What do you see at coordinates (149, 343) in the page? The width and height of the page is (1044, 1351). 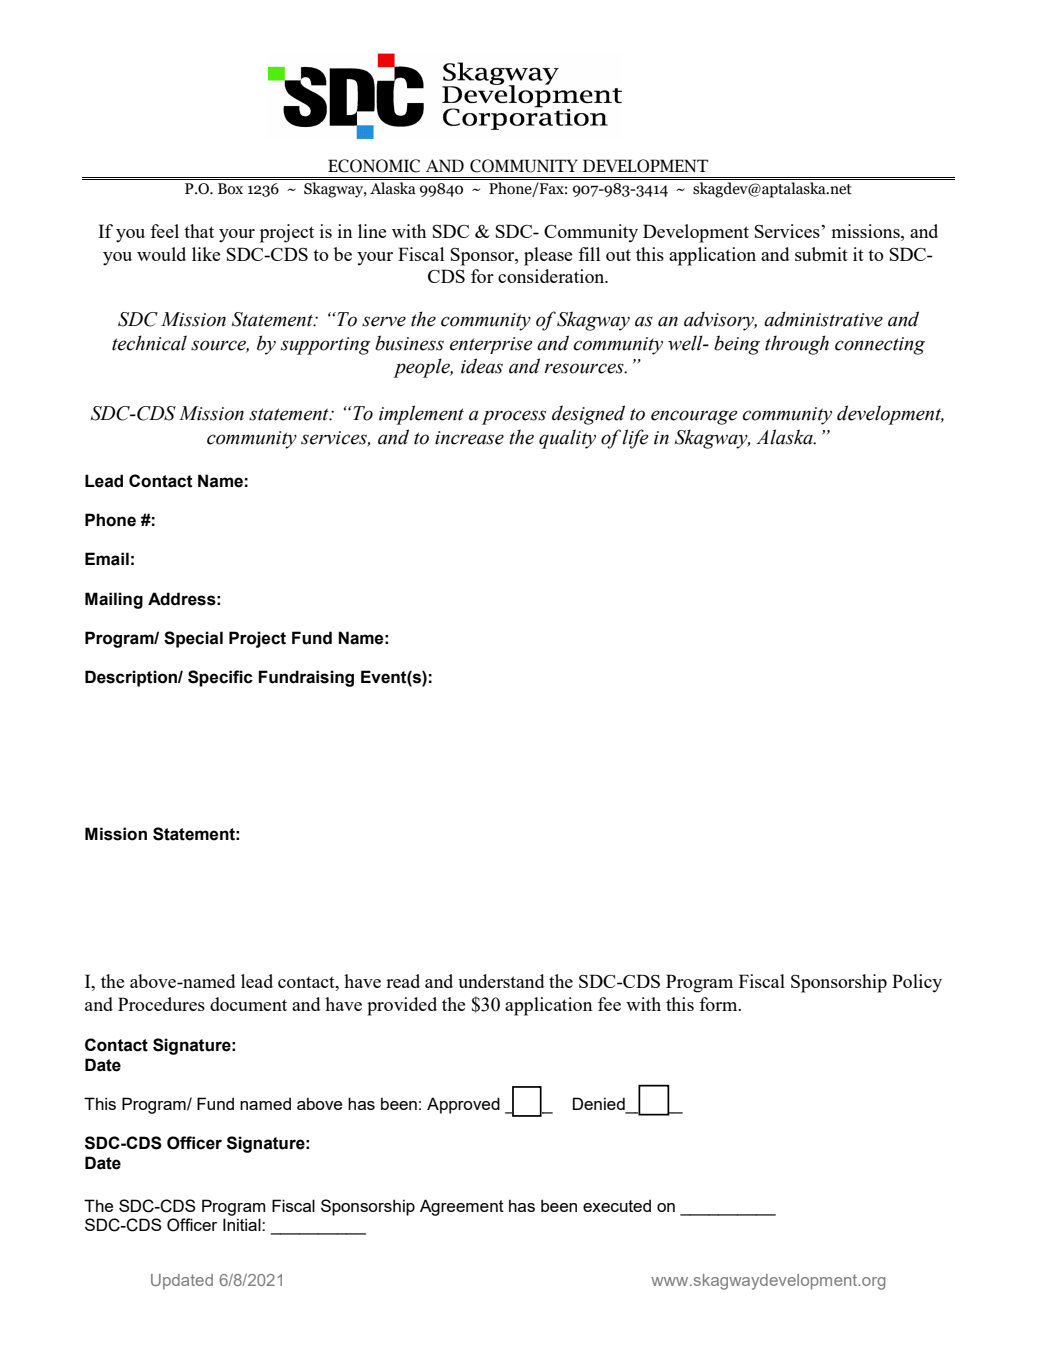 I see `technical` at bounding box center [149, 343].
